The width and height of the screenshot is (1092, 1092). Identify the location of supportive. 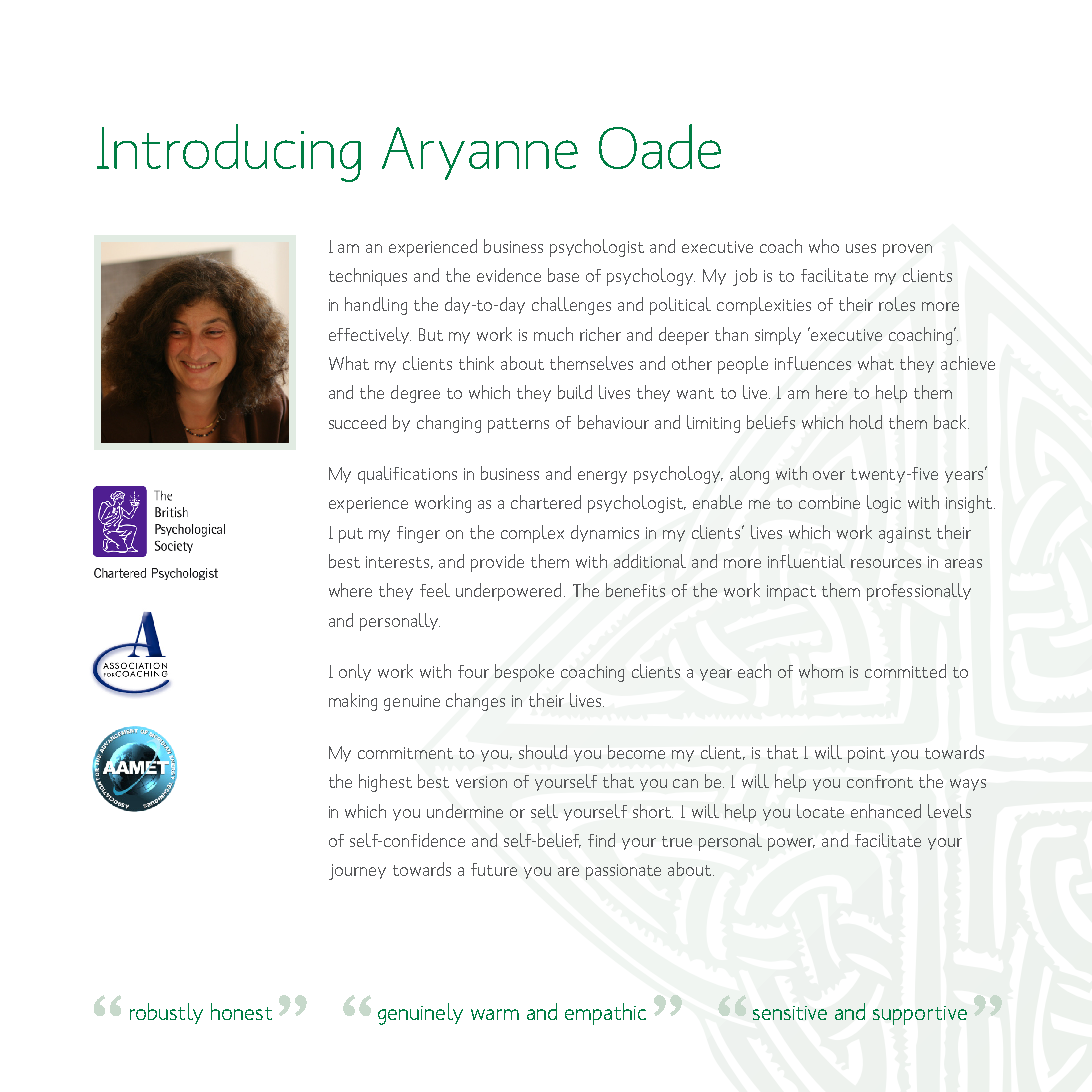
(920, 1015).
